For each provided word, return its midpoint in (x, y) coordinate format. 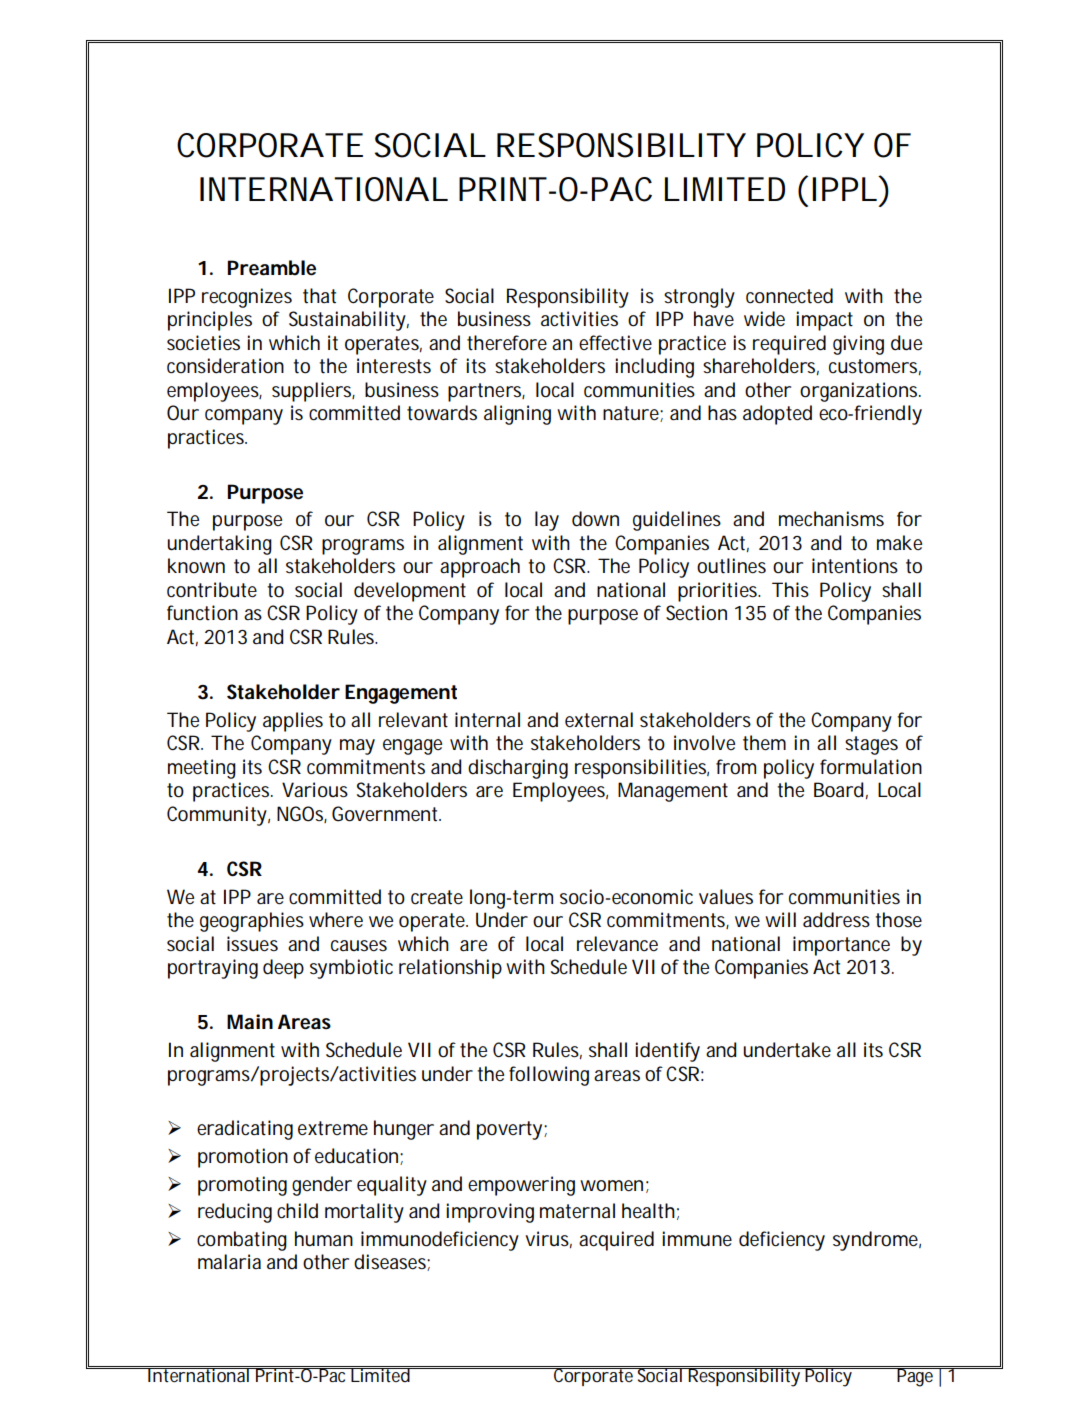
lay (547, 521)
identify (667, 1052)
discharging (518, 769)
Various (315, 790)
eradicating (245, 1130)
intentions (855, 566)
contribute (212, 590)
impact (824, 321)
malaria (229, 1262)
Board (839, 790)
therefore (507, 343)
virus (548, 1239)
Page (916, 1376)
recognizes (247, 298)
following (549, 1076)
